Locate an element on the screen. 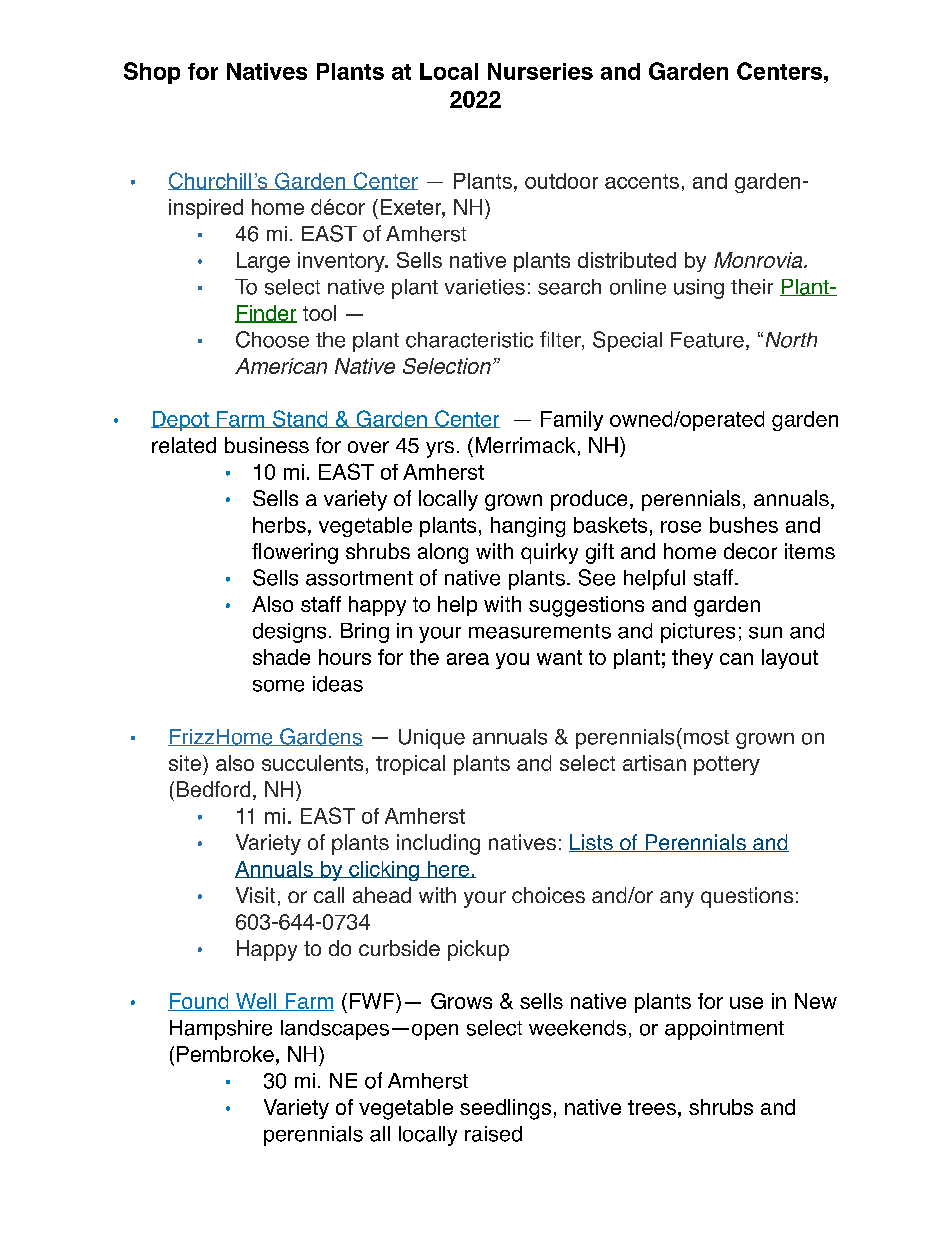  Large is located at coordinates (263, 262).
